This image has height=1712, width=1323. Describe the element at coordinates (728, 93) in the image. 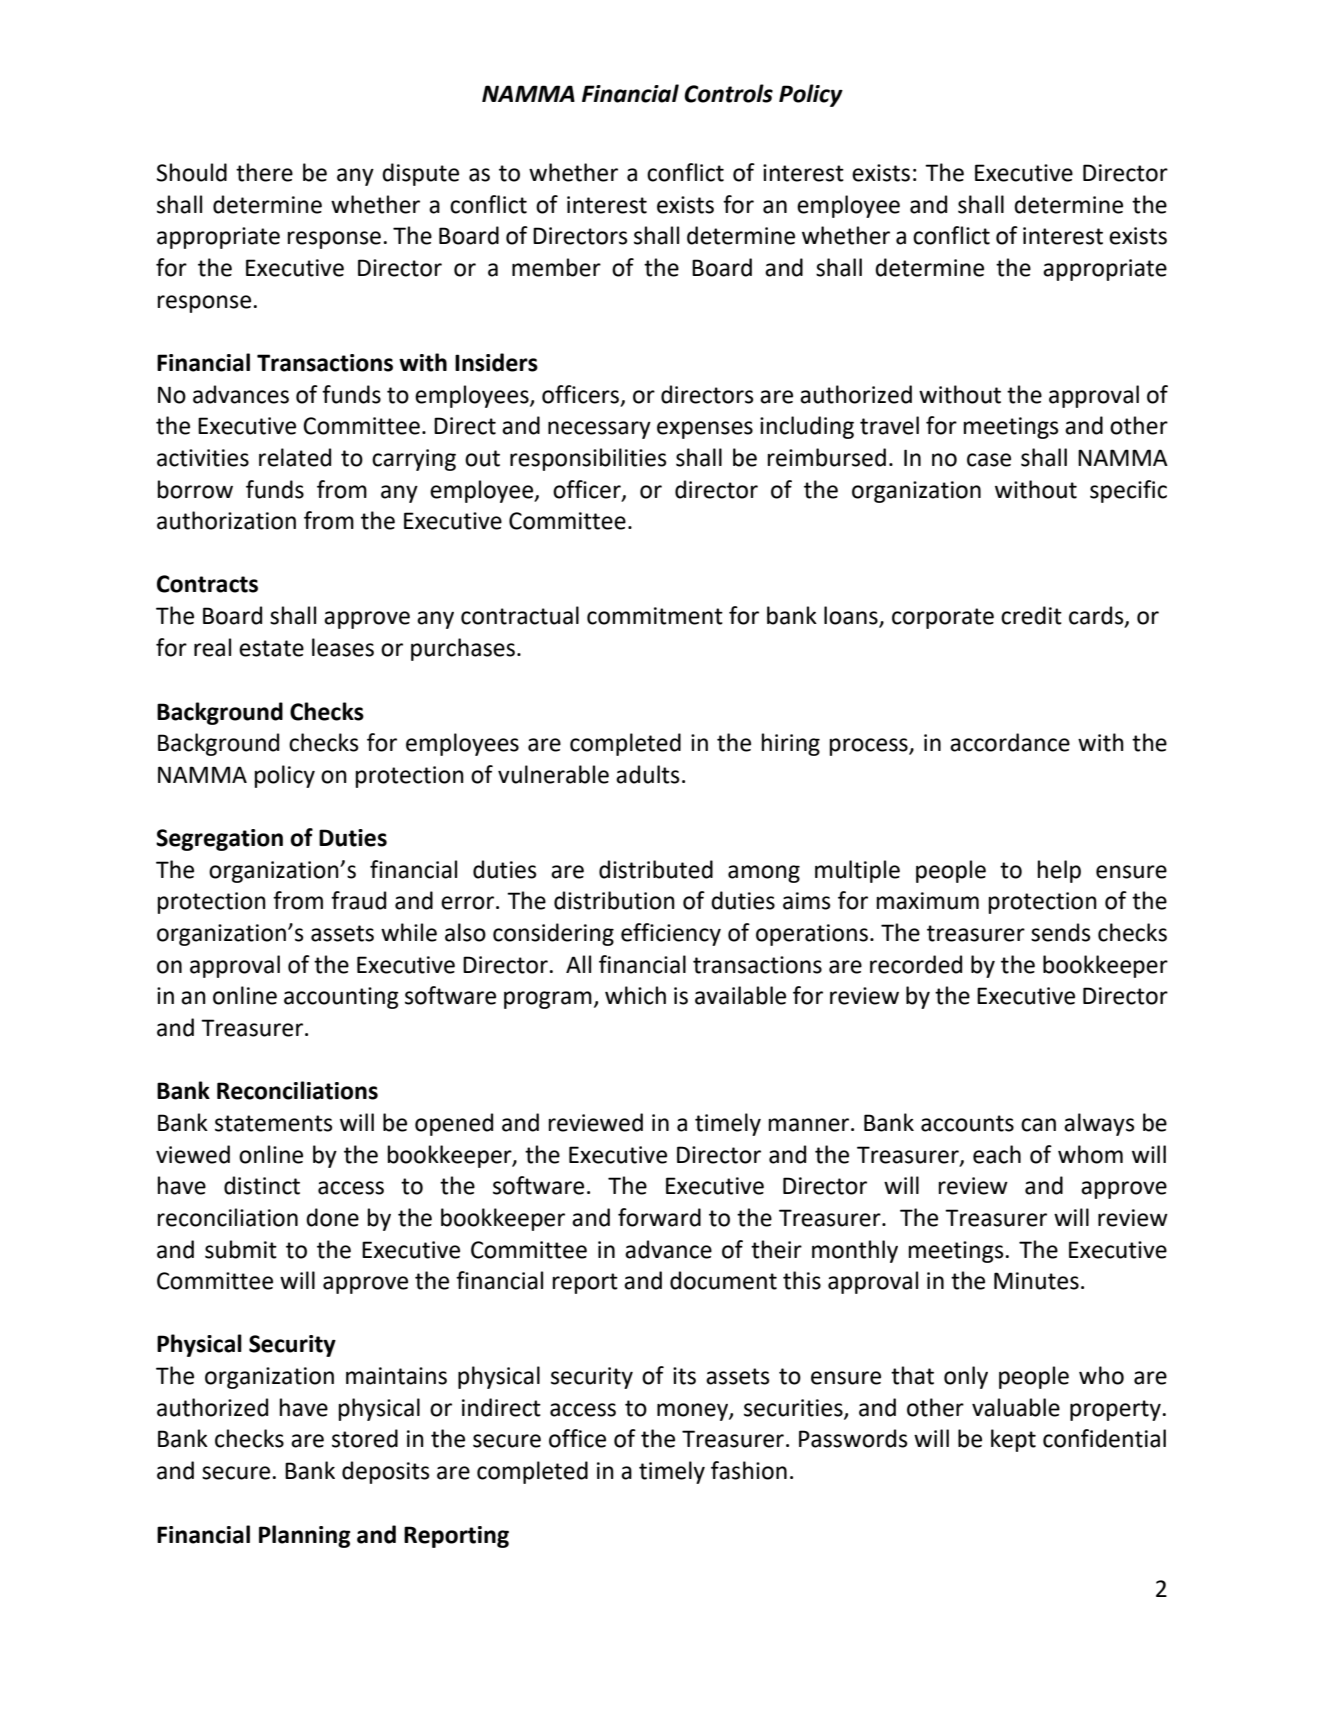

I see `Controls` at that location.
